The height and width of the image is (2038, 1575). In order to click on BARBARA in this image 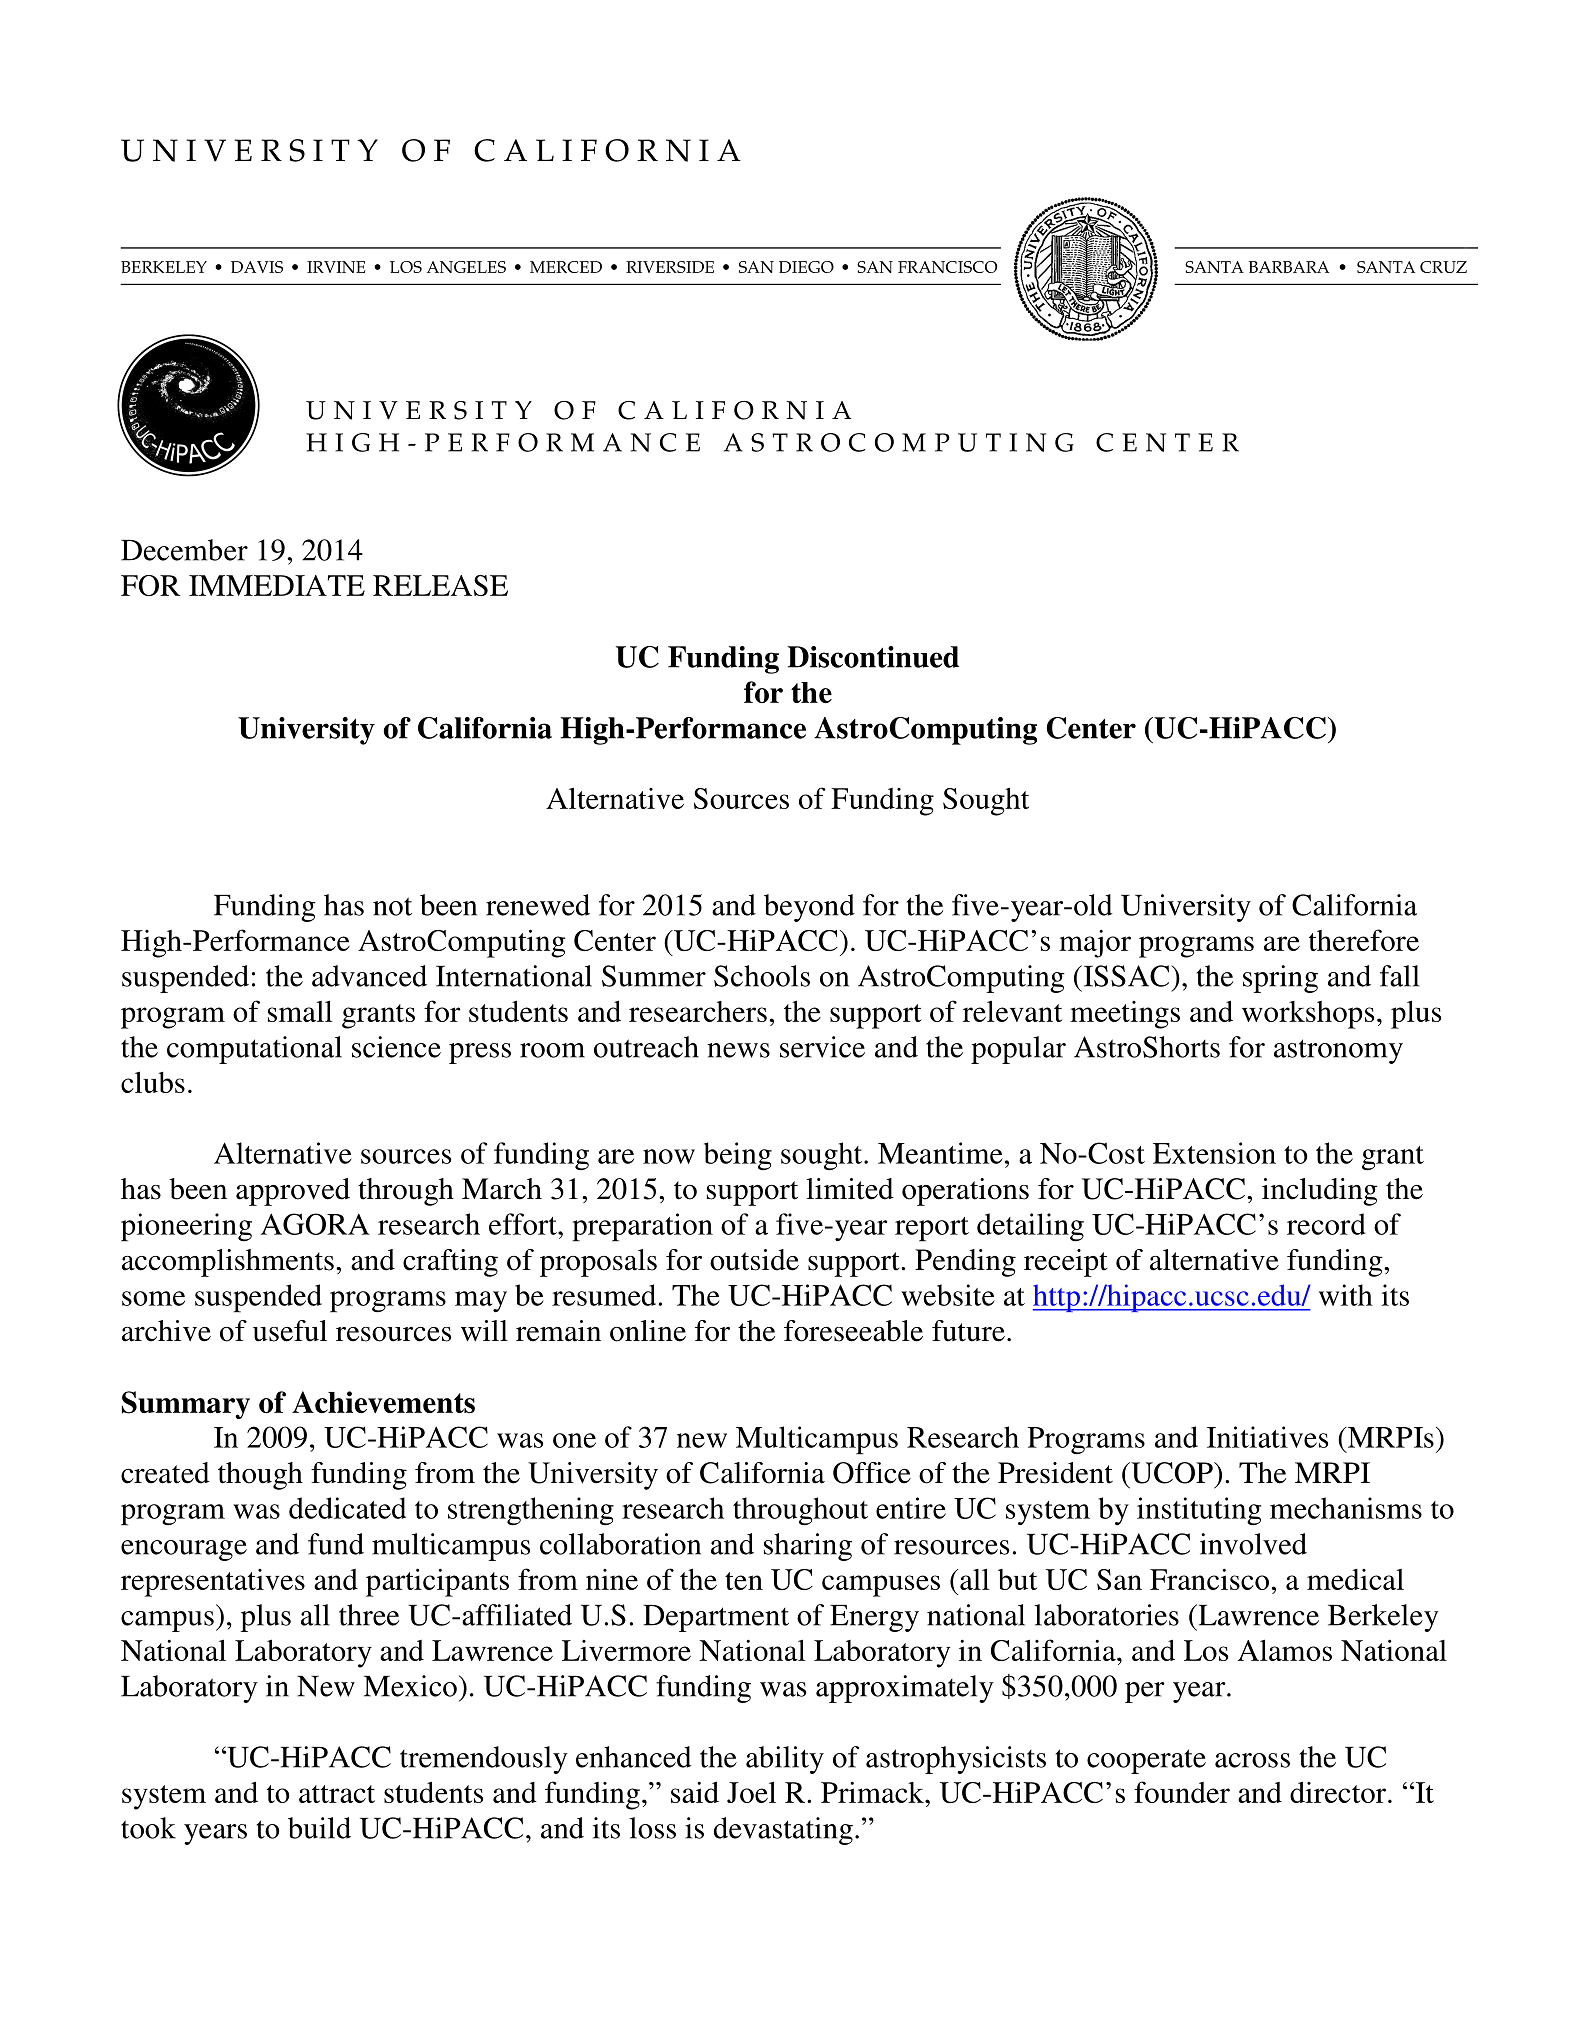, I will do `click(1289, 267)`.
